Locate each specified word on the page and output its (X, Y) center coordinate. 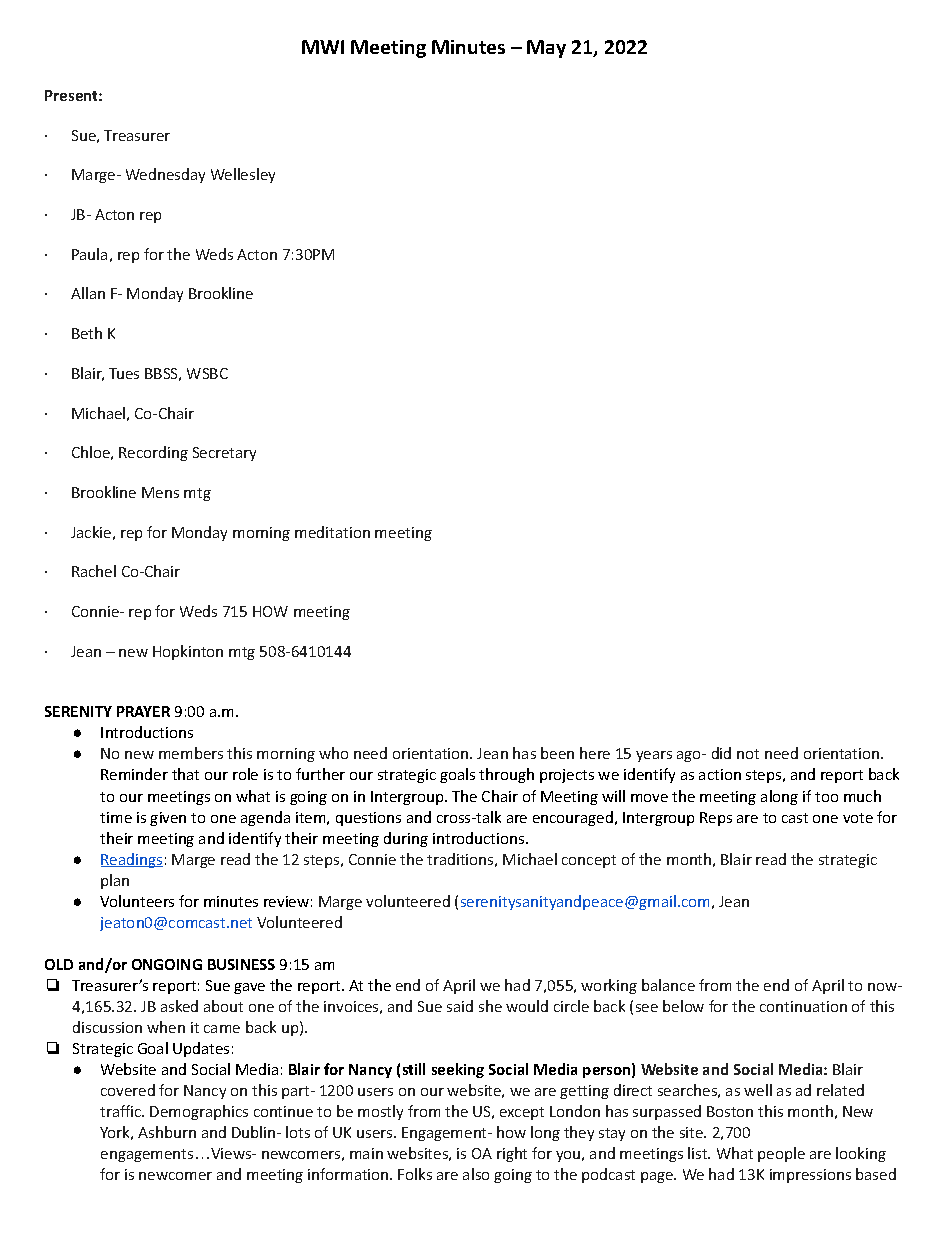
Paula (89, 254)
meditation (332, 532)
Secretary (224, 454)
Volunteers (137, 901)
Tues (124, 373)
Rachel (94, 571)
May (546, 49)
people (781, 1154)
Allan (88, 293)
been (557, 753)
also (476, 1174)
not (748, 754)
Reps (716, 819)
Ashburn (167, 1132)
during (406, 839)
